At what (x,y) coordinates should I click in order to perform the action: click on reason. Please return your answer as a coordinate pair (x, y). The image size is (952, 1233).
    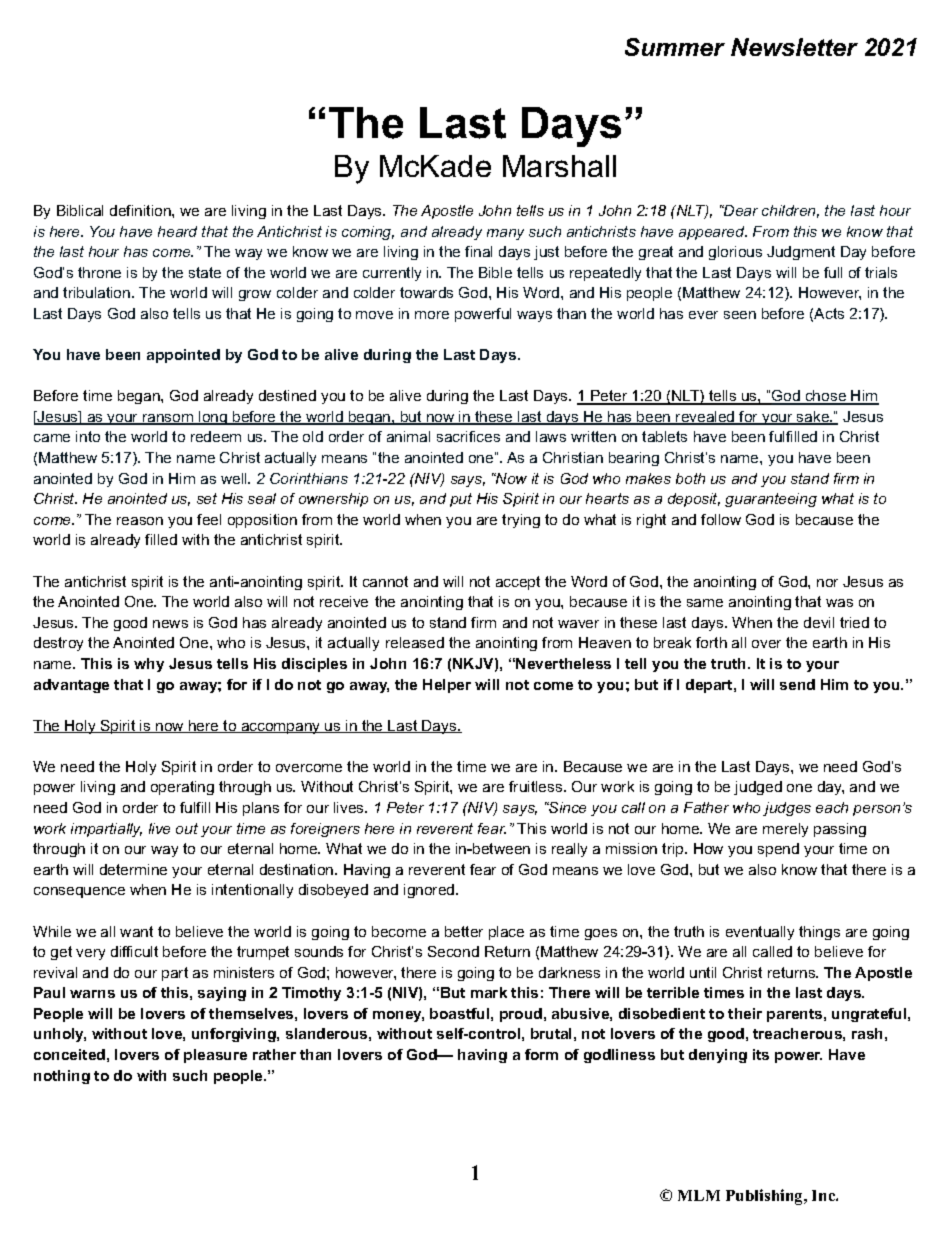
    Looking at the image, I should click on (140, 521).
